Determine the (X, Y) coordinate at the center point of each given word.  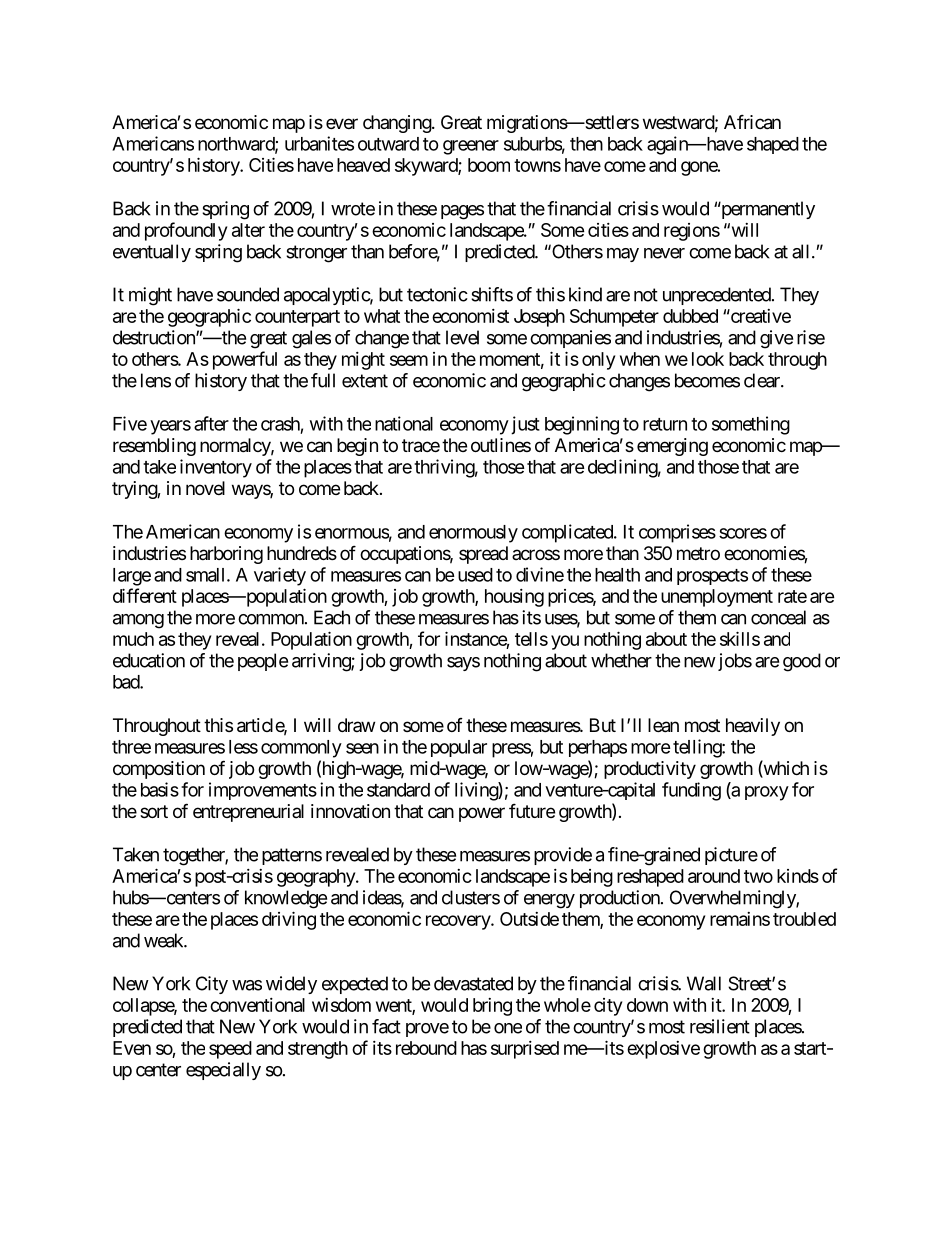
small (207, 575)
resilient (720, 1026)
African (752, 122)
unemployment (717, 598)
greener (471, 147)
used (475, 575)
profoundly (186, 231)
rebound (426, 1048)
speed (230, 1050)
